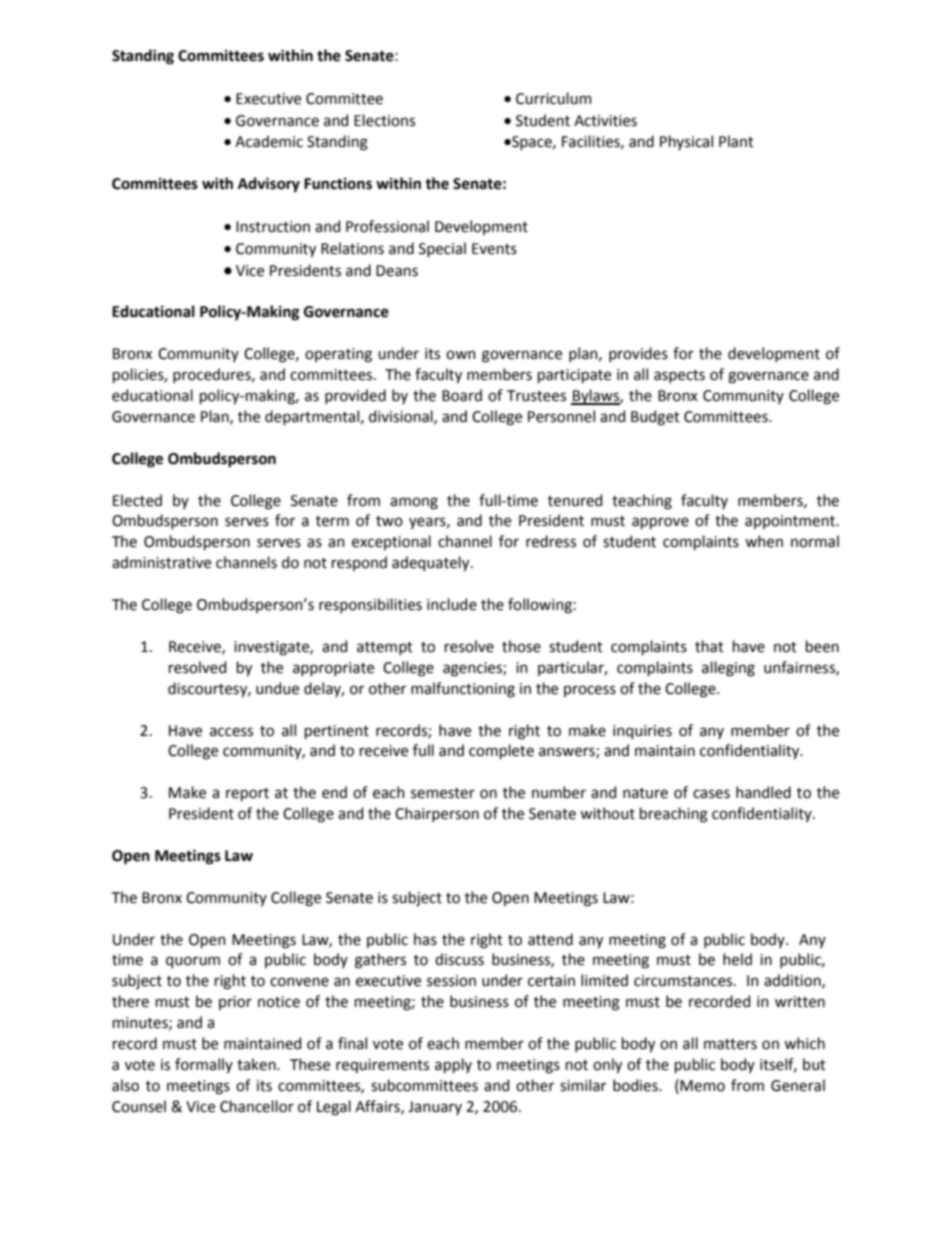  Describe the element at coordinates (709, 646) in the document. I see `that` at that location.
